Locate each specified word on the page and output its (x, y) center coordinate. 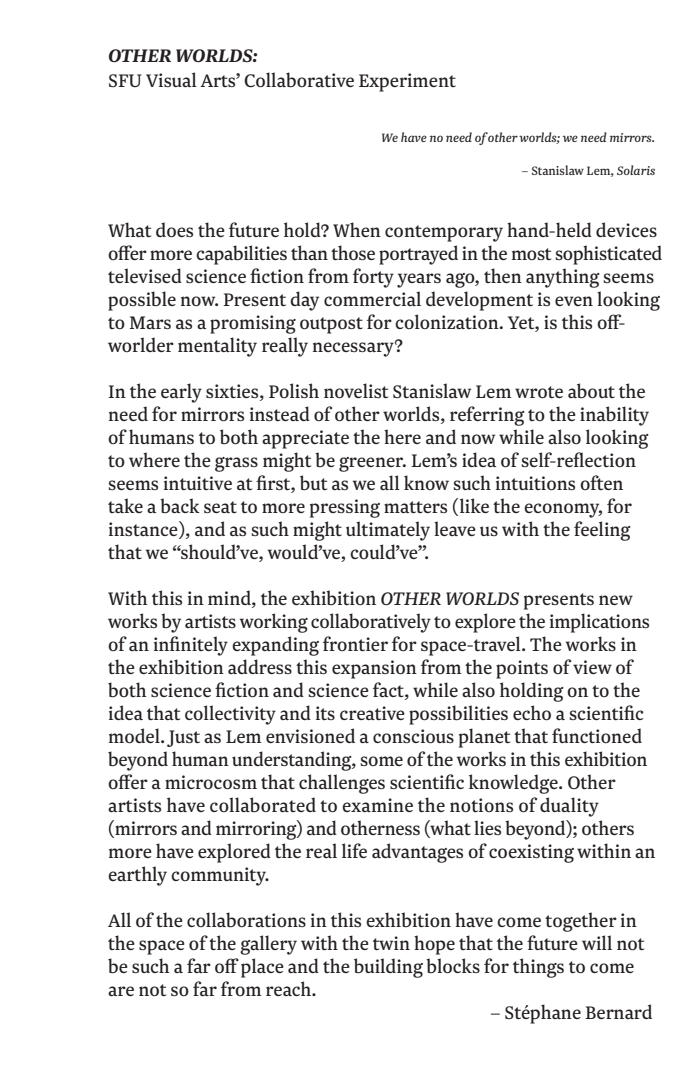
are (121, 991)
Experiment (407, 82)
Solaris (636, 170)
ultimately (388, 531)
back (180, 505)
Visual (171, 79)
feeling (602, 531)
